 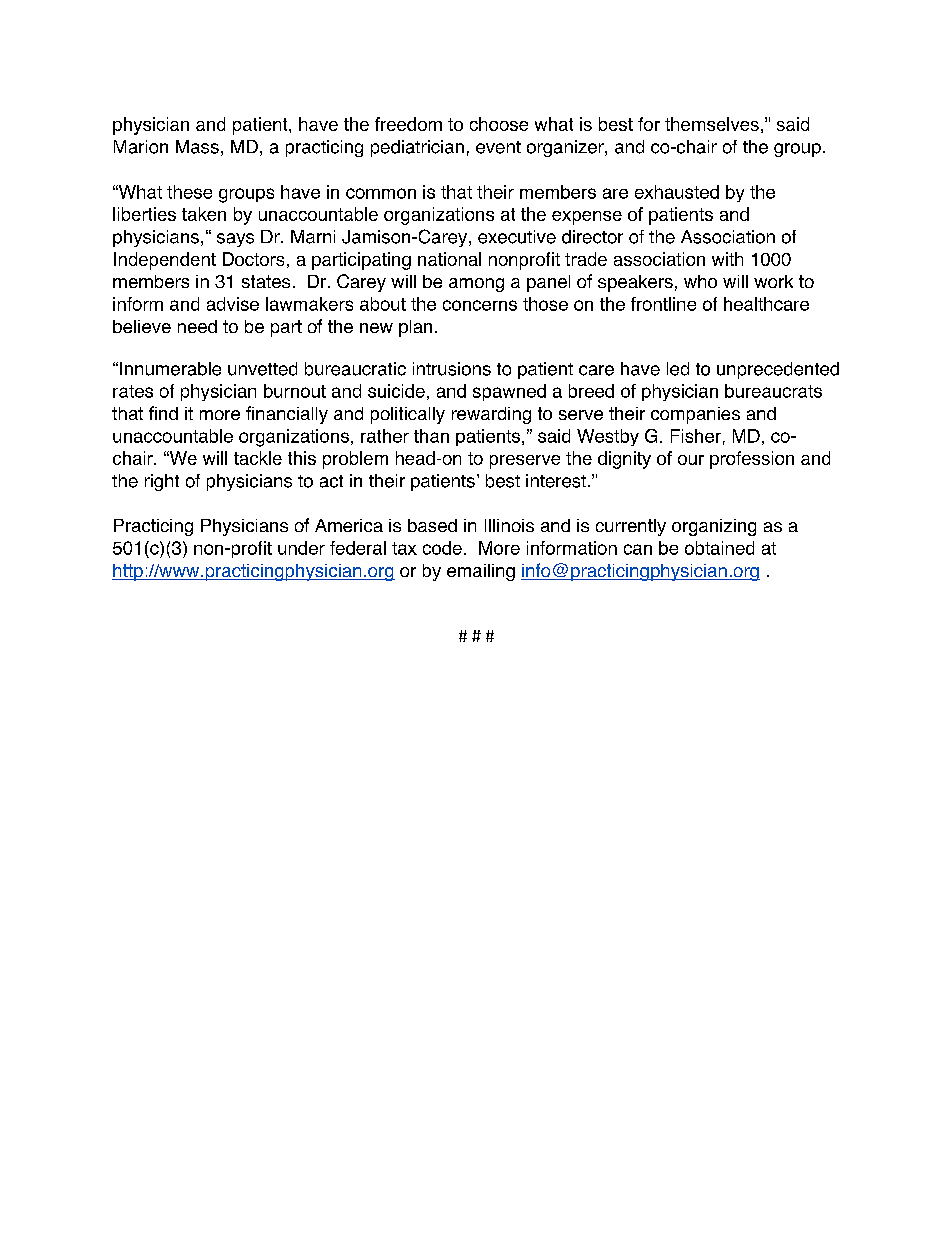 What do you see at coordinates (442, 548) in the screenshot?
I see `code` at bounding box center [442, 548].
